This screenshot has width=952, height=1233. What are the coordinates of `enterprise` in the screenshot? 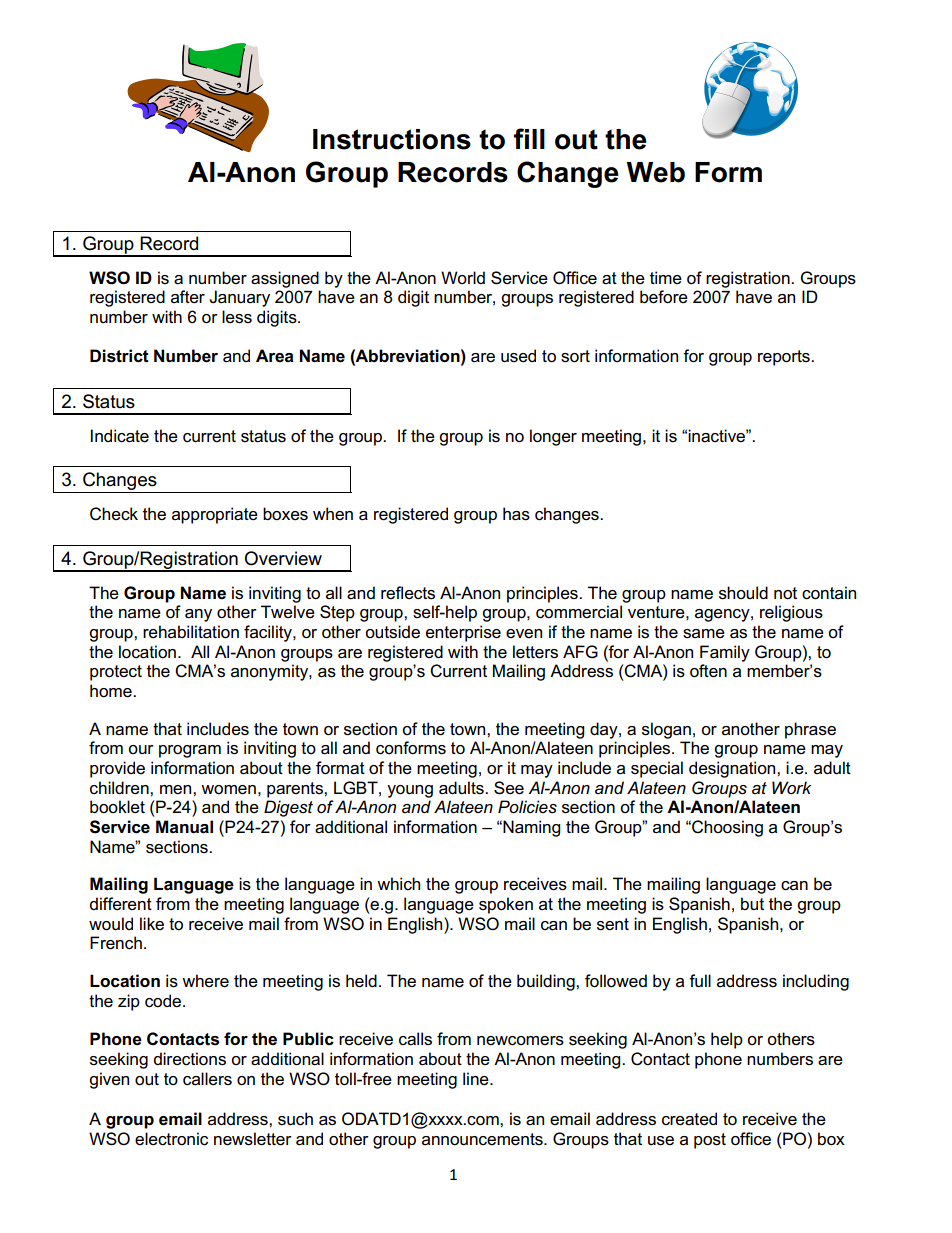 It's located at (463, 633).
